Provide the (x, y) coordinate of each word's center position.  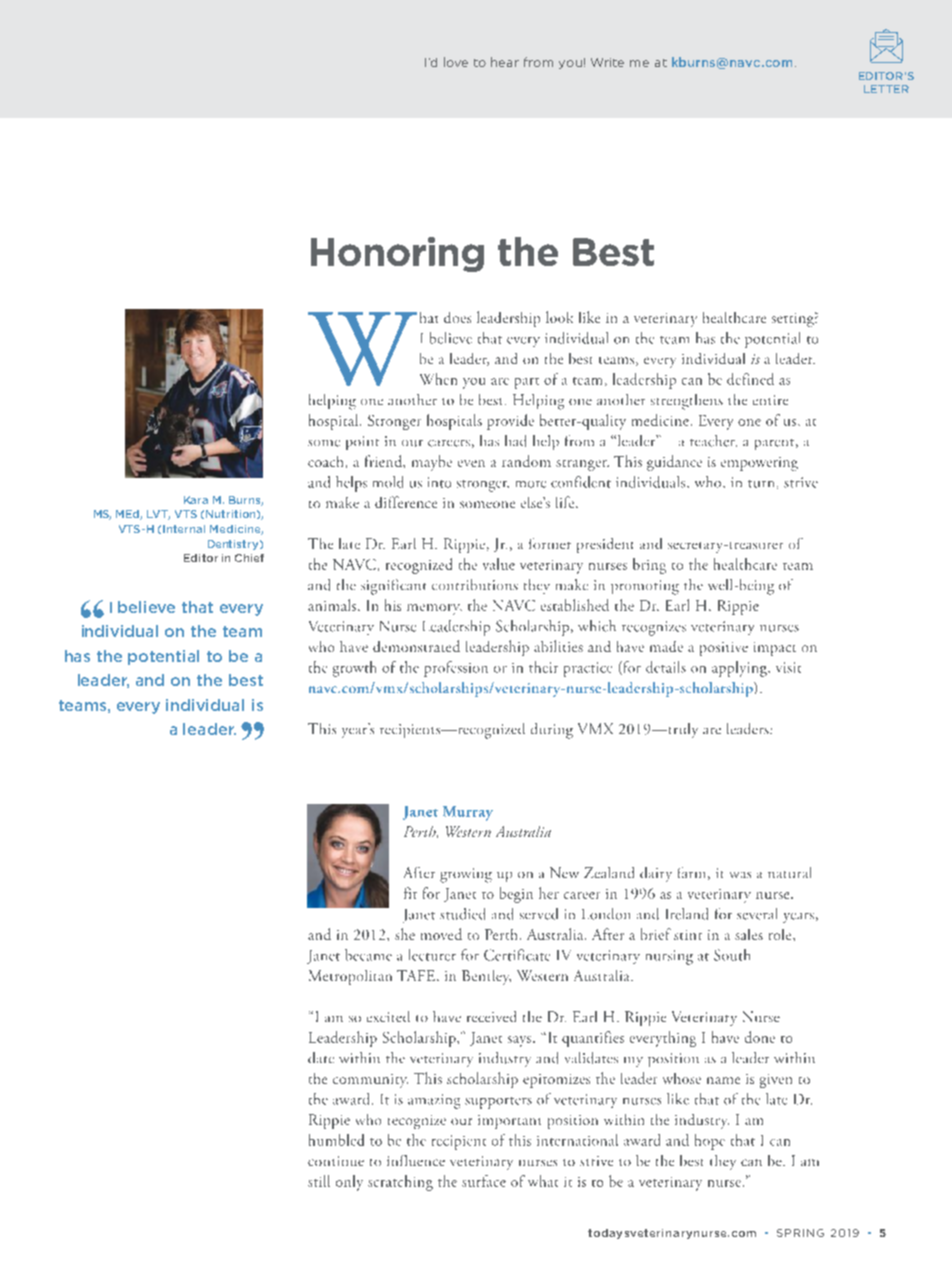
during (552, 731)
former (550, 543)
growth (354, 669)
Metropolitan (350, 977)
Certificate (517, 955)
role (781, 934)
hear (505, 62)
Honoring (397, 254)
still (319, 1181)
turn (761, 484)
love (456, 62)
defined (750, 379)
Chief (249, 558)
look (559, 317)
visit (788, 667)
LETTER (886, 89)
